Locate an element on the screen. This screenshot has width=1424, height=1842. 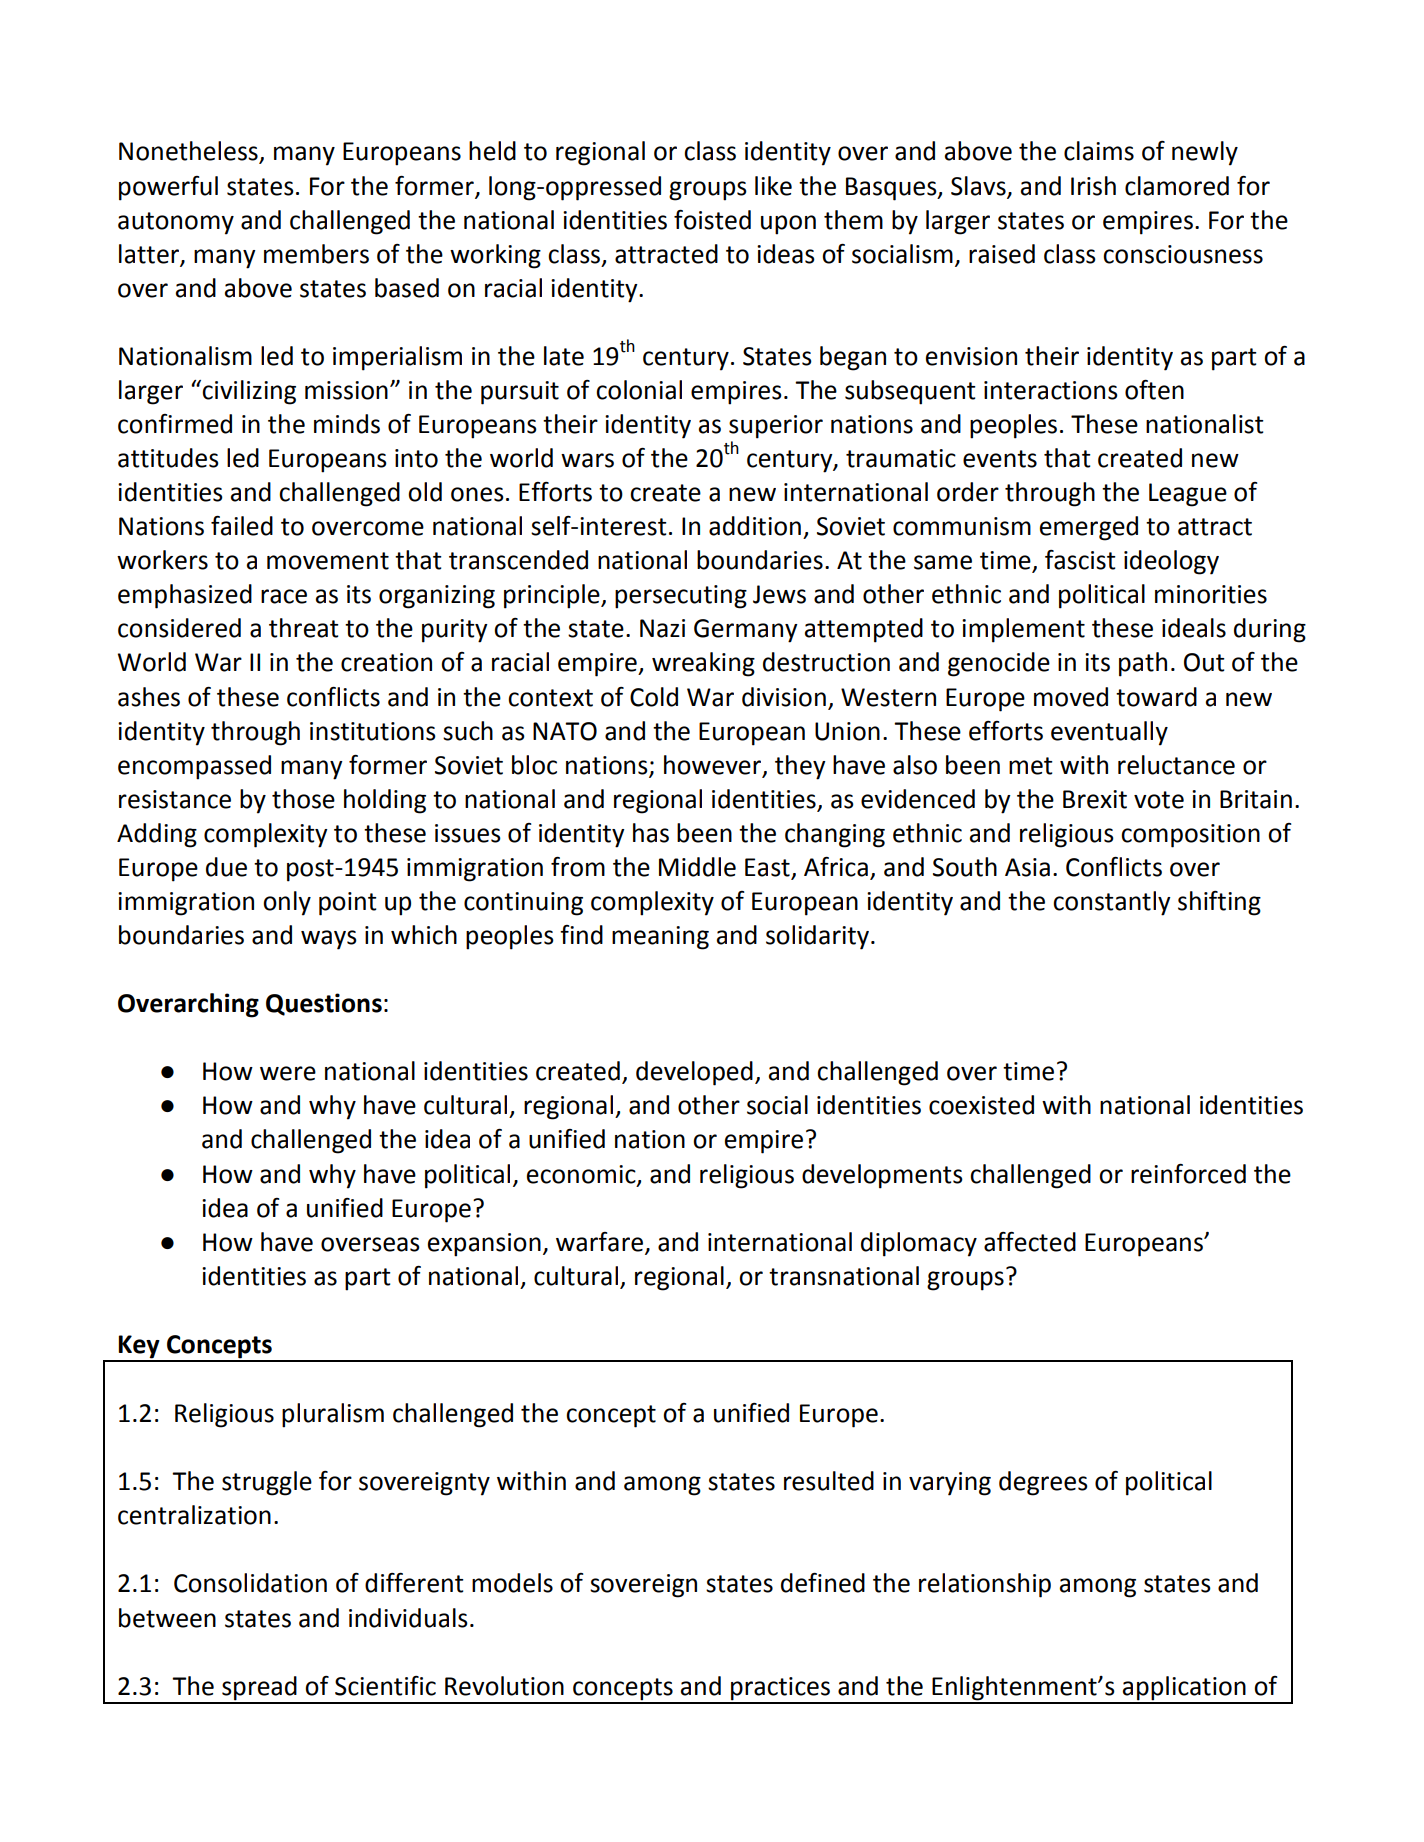
defined is located at coordinates (823, 1583).
